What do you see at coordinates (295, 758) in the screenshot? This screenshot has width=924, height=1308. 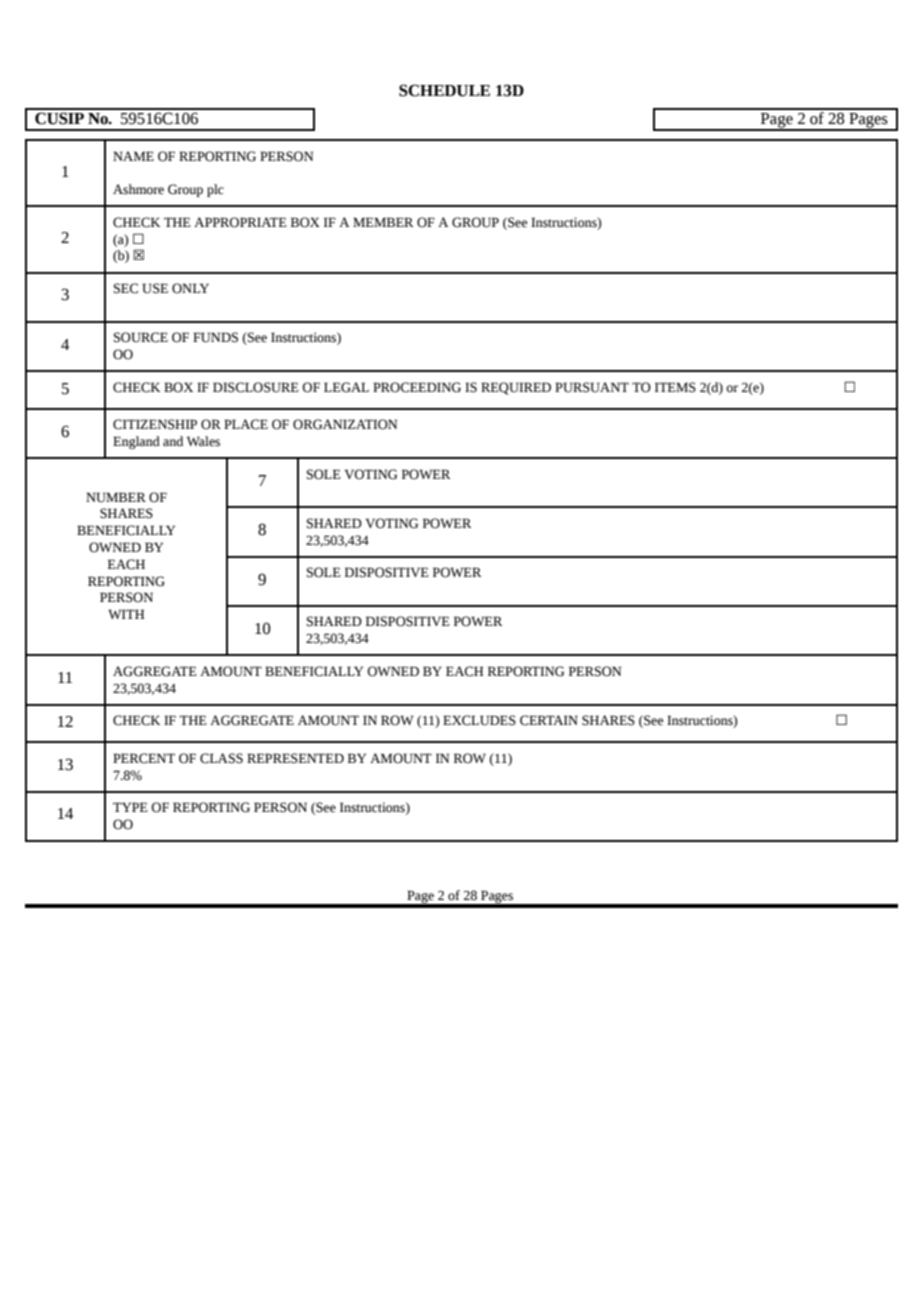 I see `REPRESENTED` at bounding box center [295, 758].
